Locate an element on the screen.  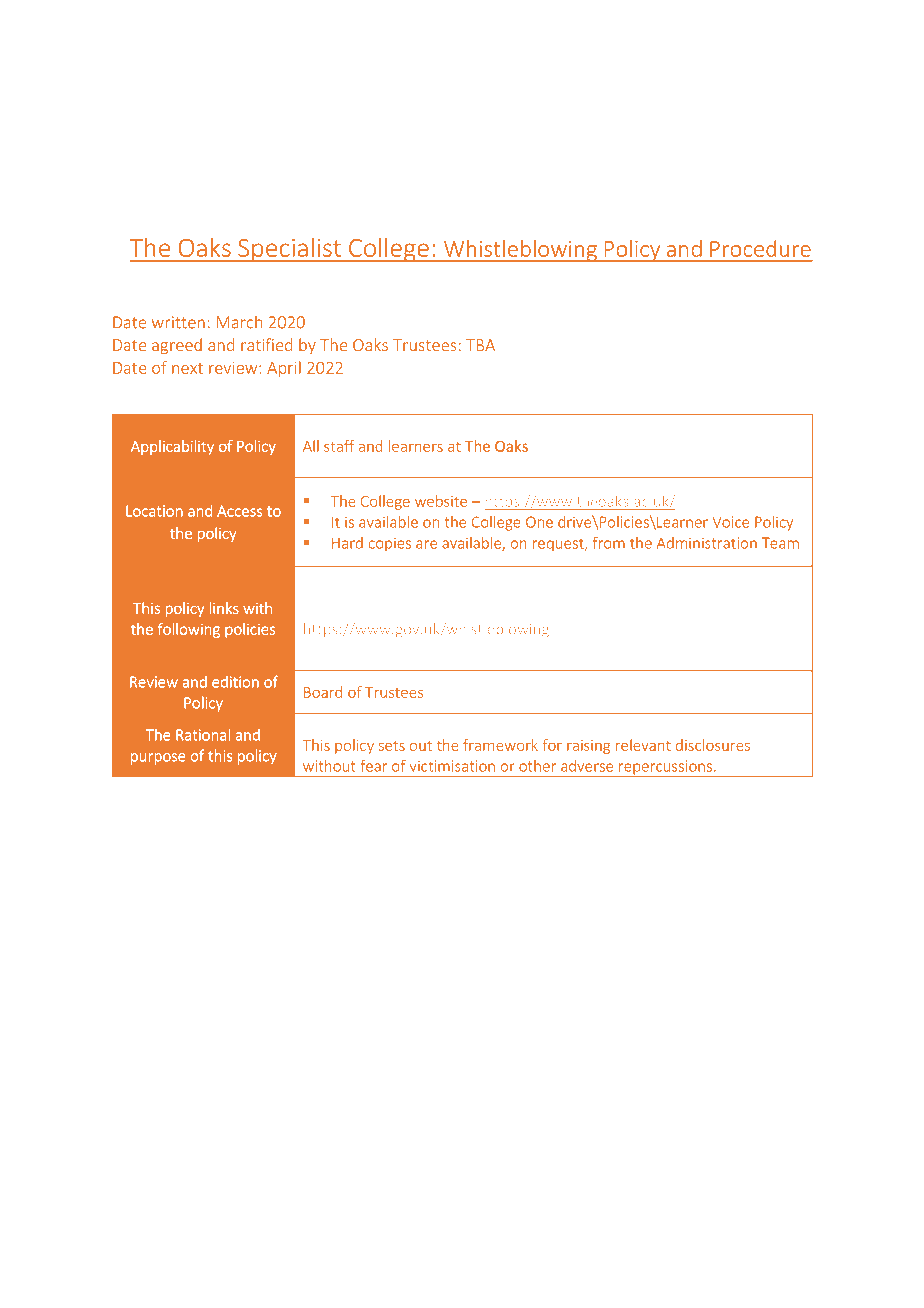
disclosures is located at coordinates (713, 745).
